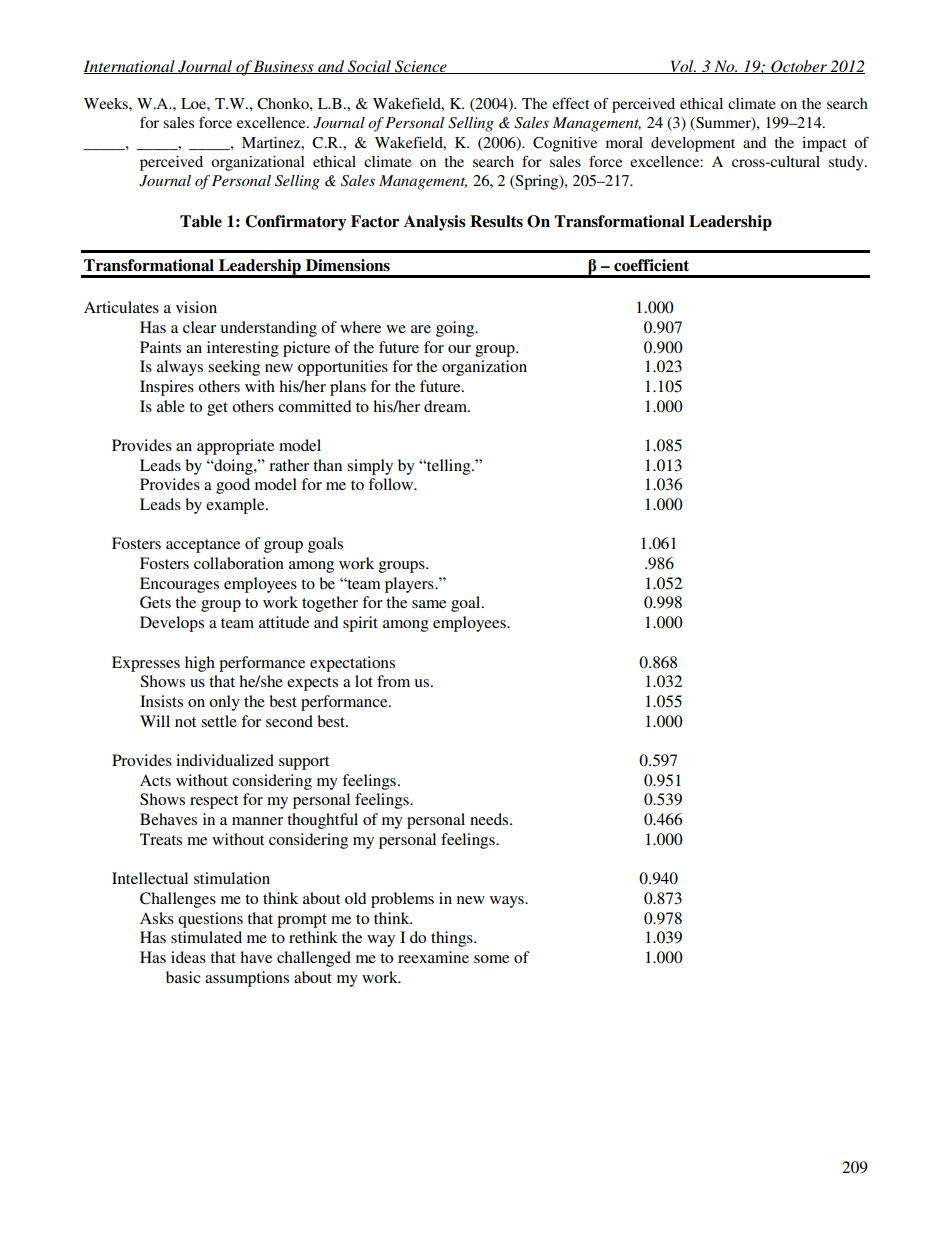 The height and width of the screenshot is (1233, 952). Describe the element at coordinates (429, 604) in the screenshot. I see `same` at that location.
